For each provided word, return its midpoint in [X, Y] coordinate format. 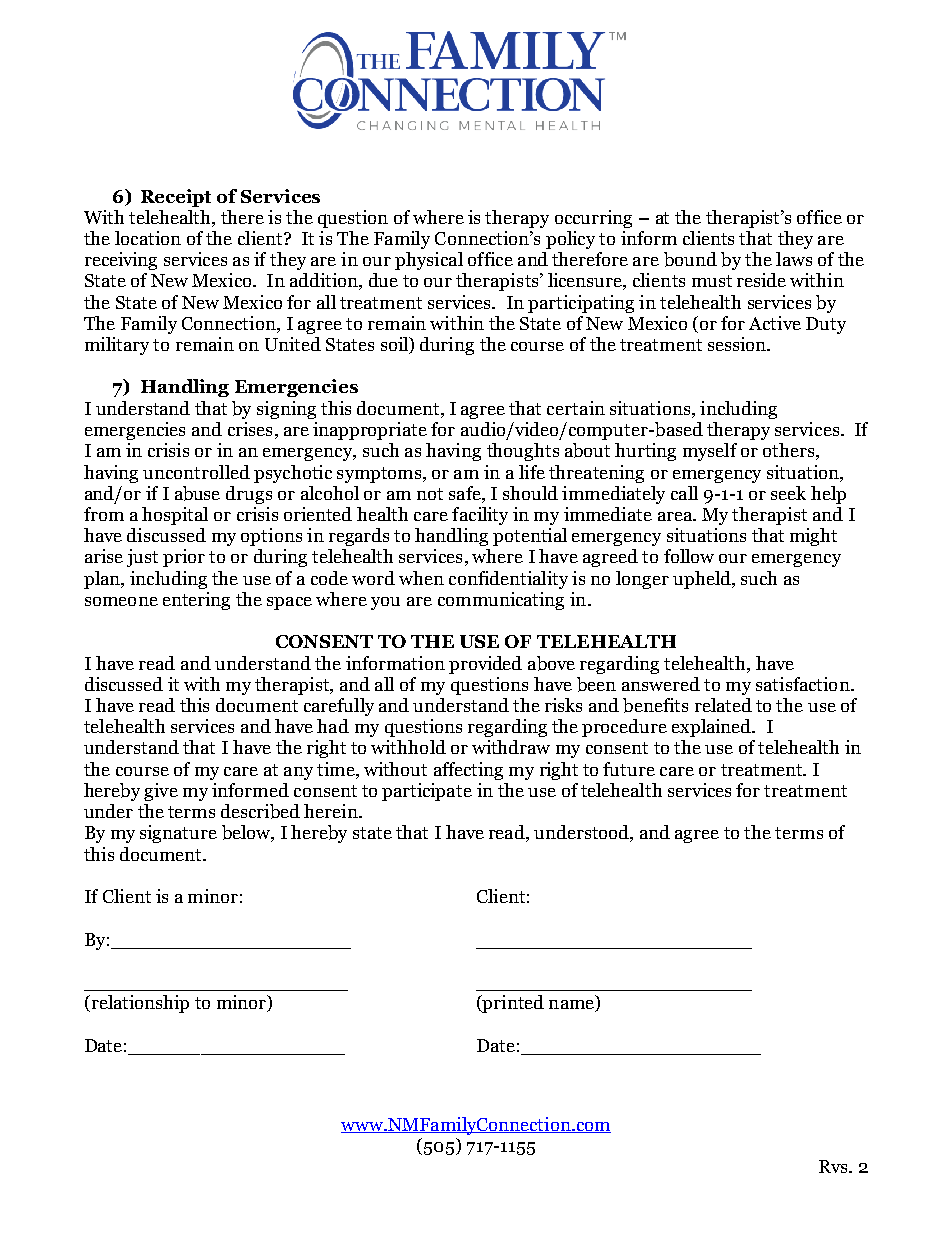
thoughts [523, 452]
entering [196, 601]
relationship [139, 1004]
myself [710, 452]
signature [178, 834]
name [572, 1006]
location [148, 238]
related [723, 705]
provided [485, 665]
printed [512, 1004]
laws [794, 259]
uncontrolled [196, 472]
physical [429, 261]
